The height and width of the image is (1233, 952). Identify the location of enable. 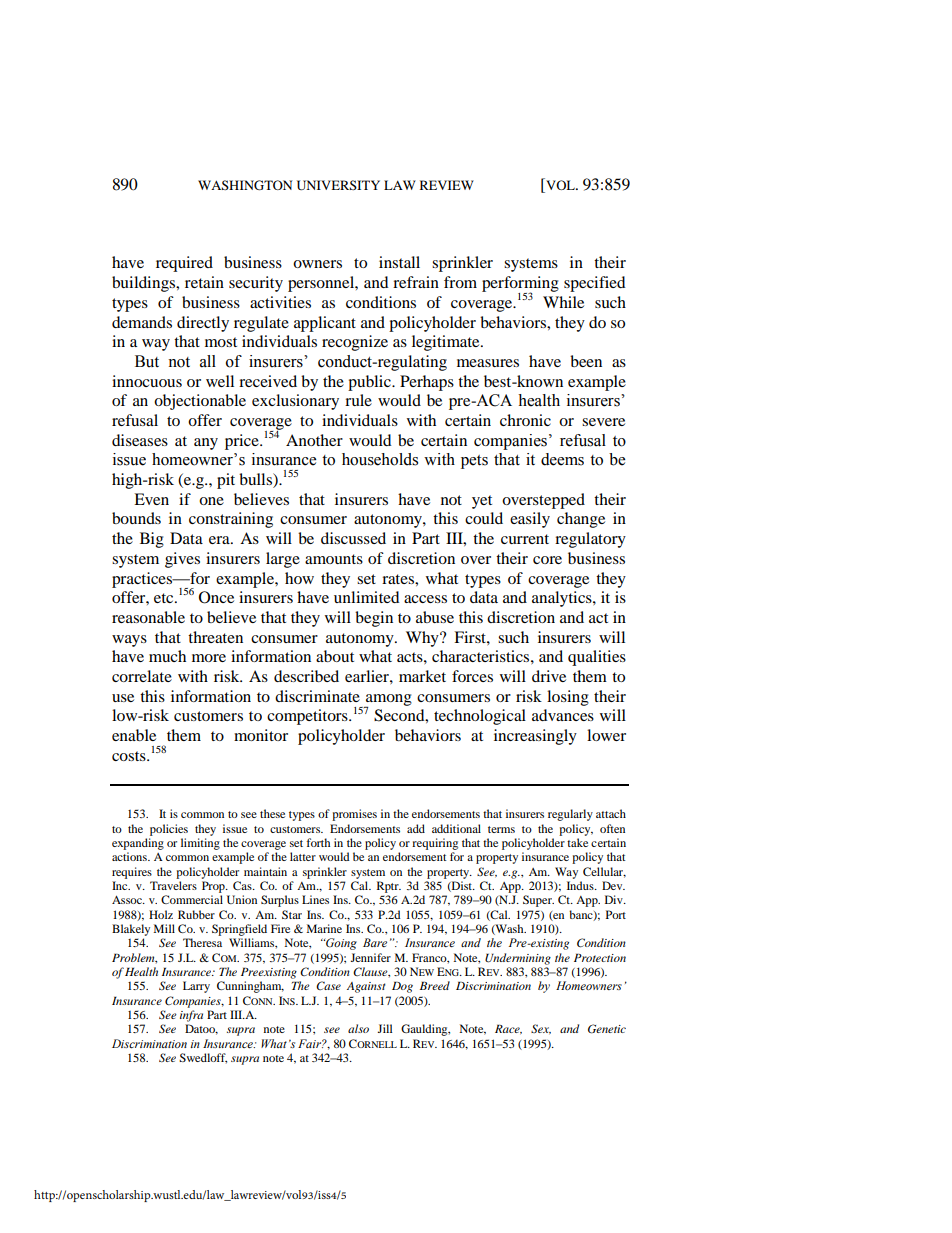
(134, 735).
